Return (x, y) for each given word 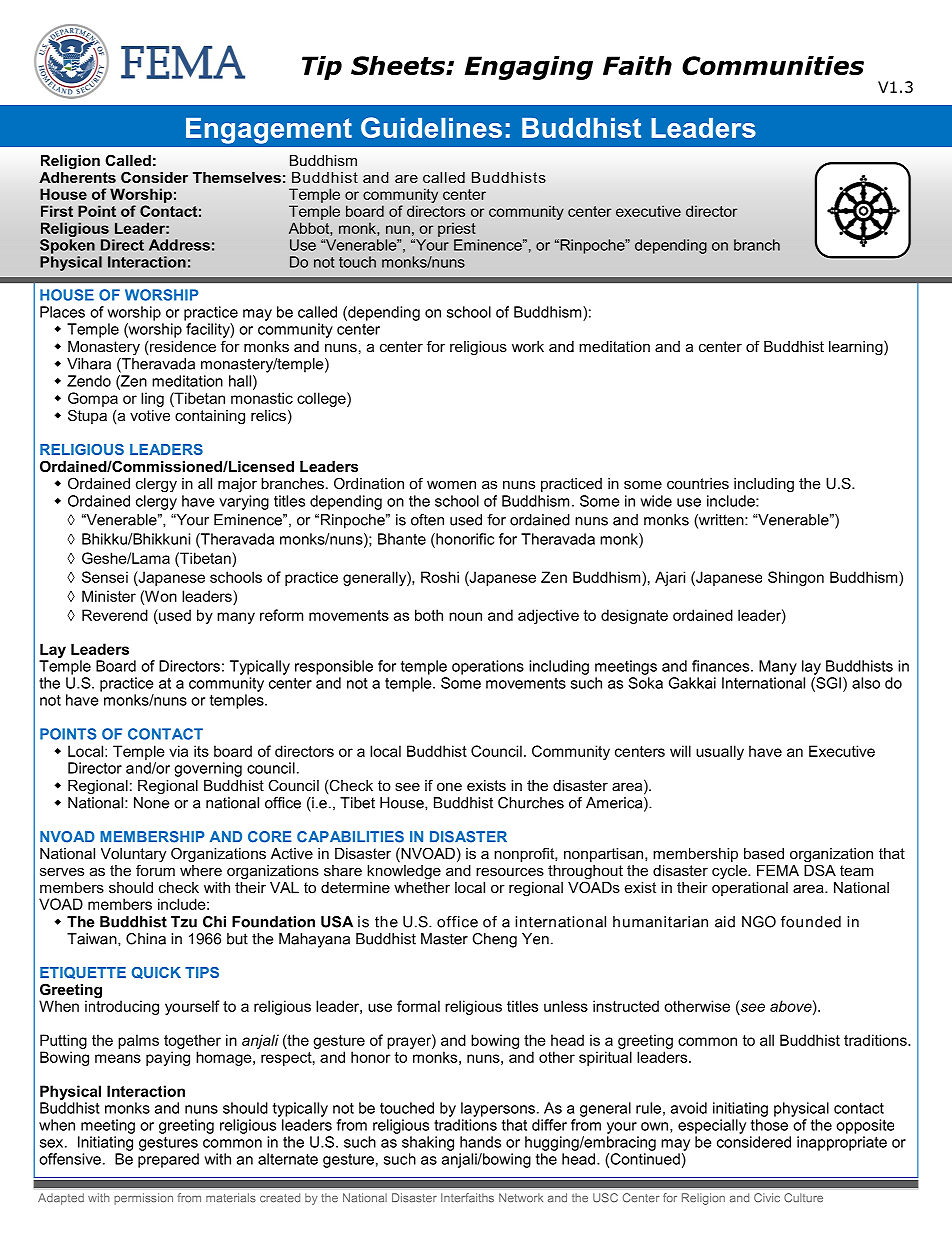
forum (155, 869)
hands (480, 1142)
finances (722, 666)
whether (422, 886)
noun (465, 616)
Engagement (269, 131)
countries (698, 483)
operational (750, 887)
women (451, 484)
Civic (767, 1198)
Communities (773, 65)
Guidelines (431, 127)
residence (182, 348)
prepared (168, 1160)
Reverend (115, 615)
